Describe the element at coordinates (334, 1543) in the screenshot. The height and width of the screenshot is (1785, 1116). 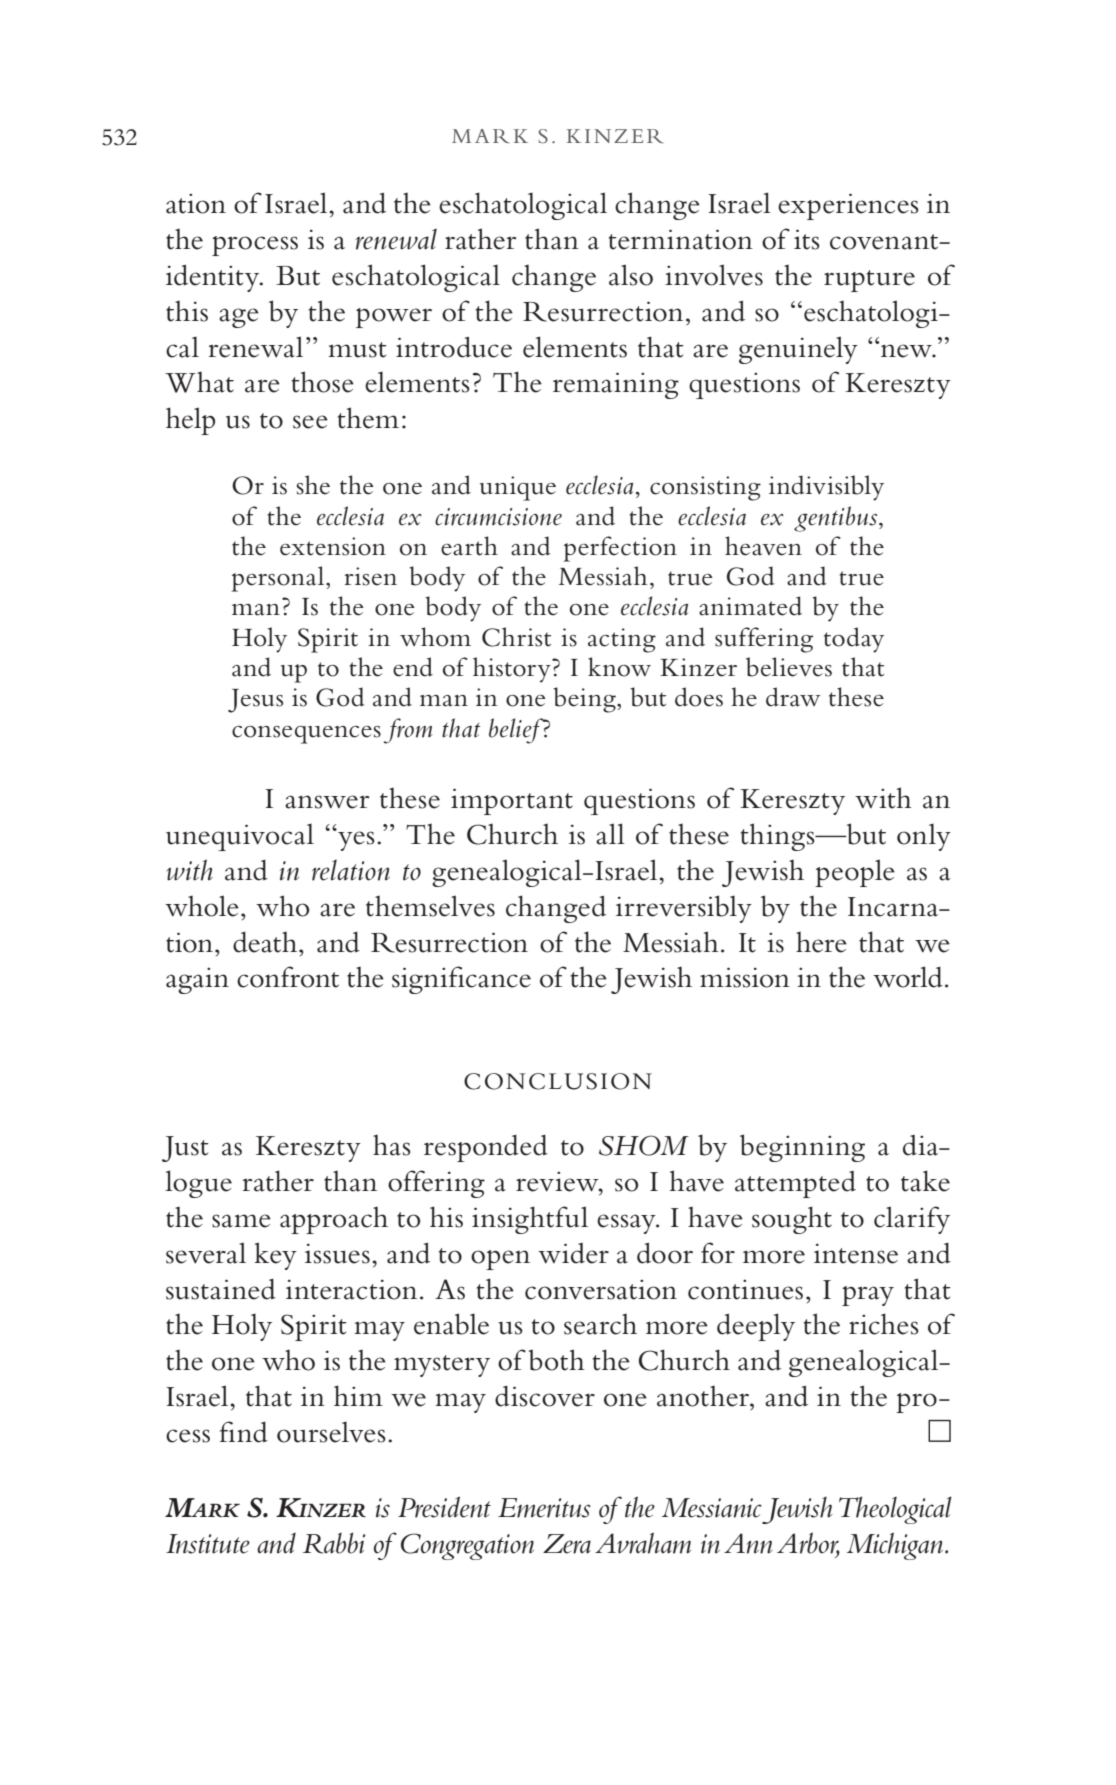
I see `Rabbi` at that location.
